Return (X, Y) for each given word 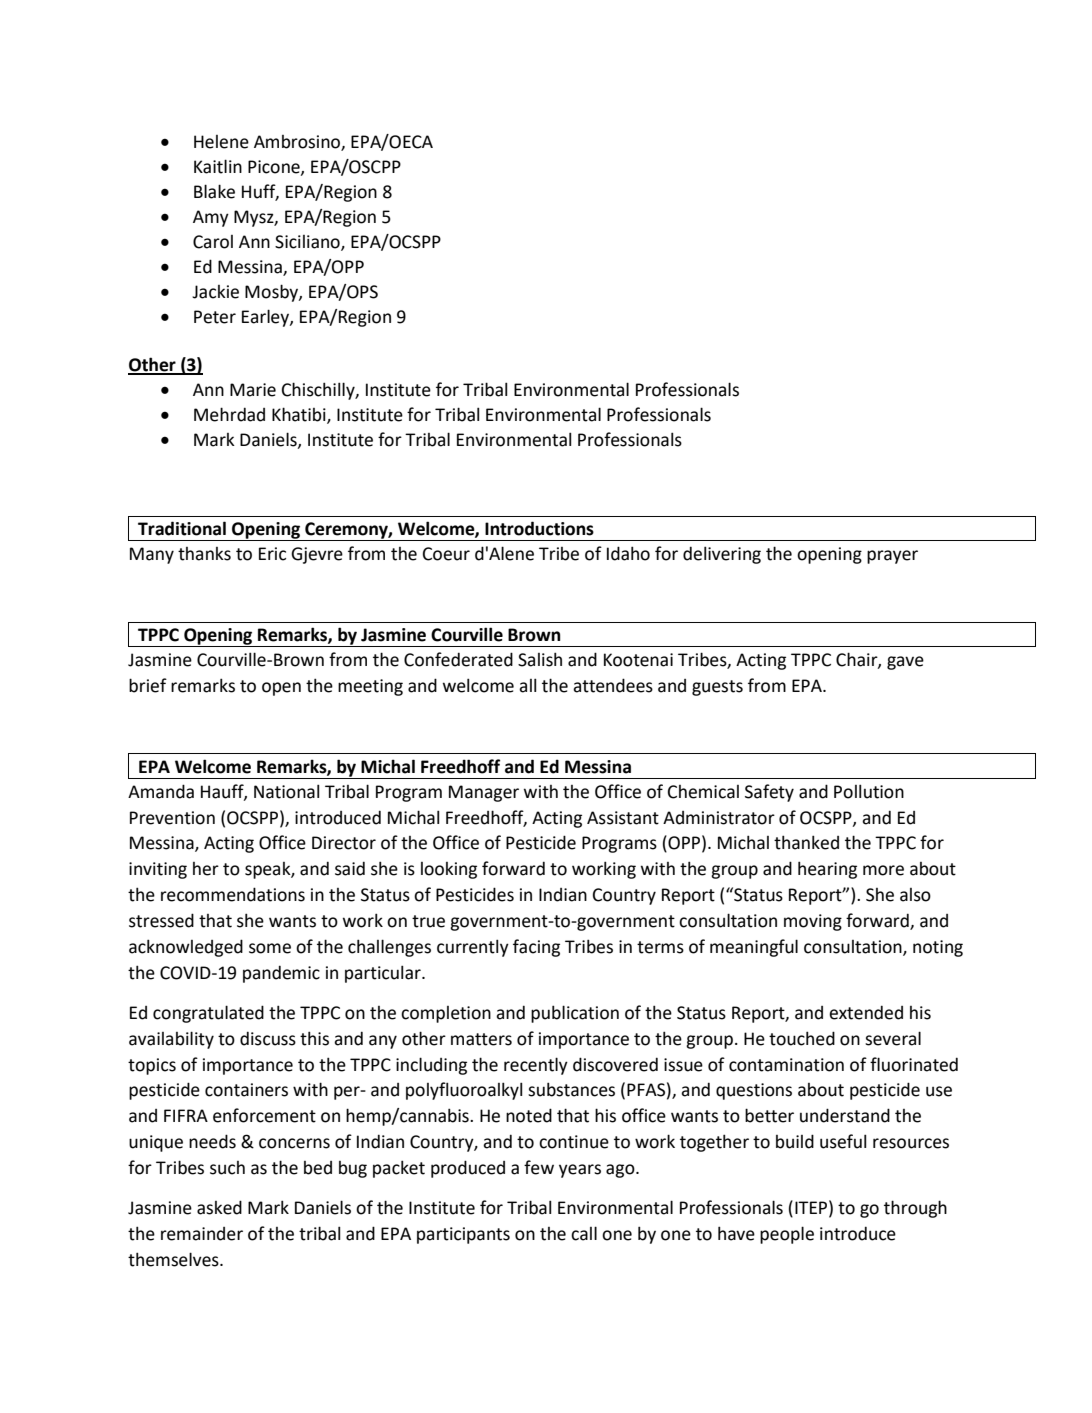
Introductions (539, 528)
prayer (892, 557)
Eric (272, 554)
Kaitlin (218, 166)
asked (219, 1207)
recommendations (233, 894)
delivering (722, 555)
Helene (221, 142)
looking (449, 870)
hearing (827, 870)
